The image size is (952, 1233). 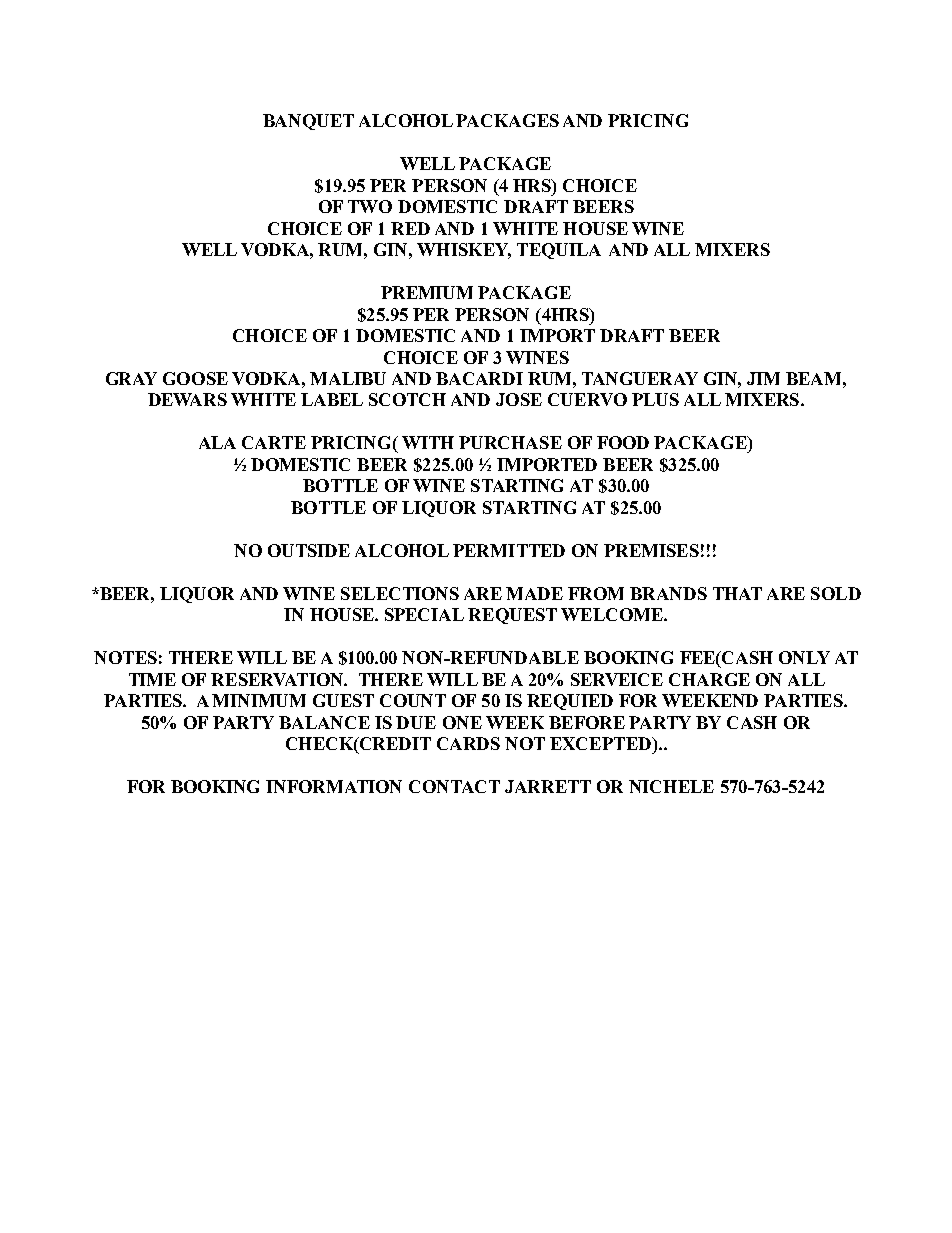 What do you see at coordinates (308, 122) in the image?
I see `BANQUET` at bounding box center [308, 122].
